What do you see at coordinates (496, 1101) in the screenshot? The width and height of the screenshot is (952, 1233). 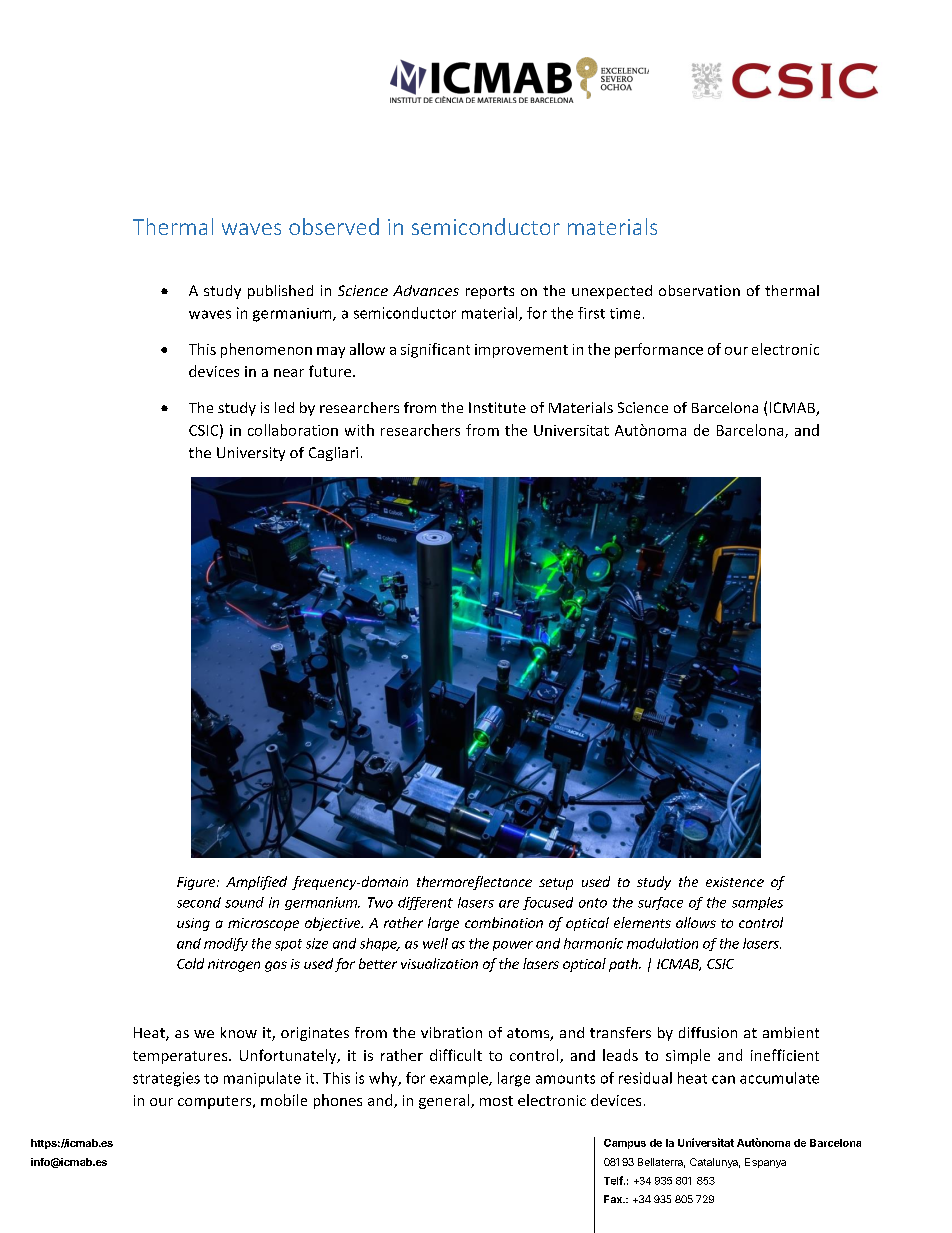 I see `most` at bounding box center [496, 1101].
